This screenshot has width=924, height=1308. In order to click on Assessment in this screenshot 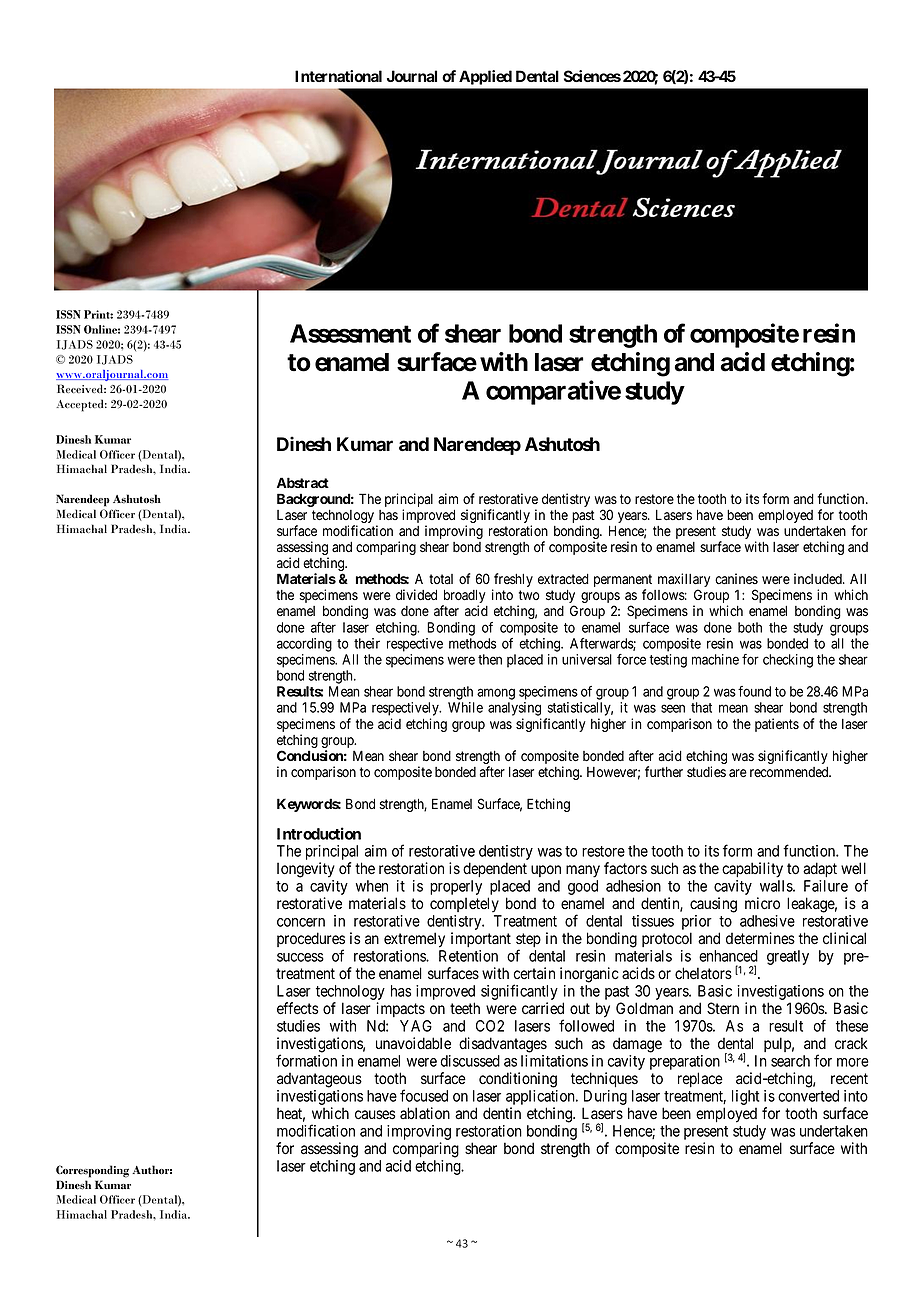, I will do `click(350, 333)`.
